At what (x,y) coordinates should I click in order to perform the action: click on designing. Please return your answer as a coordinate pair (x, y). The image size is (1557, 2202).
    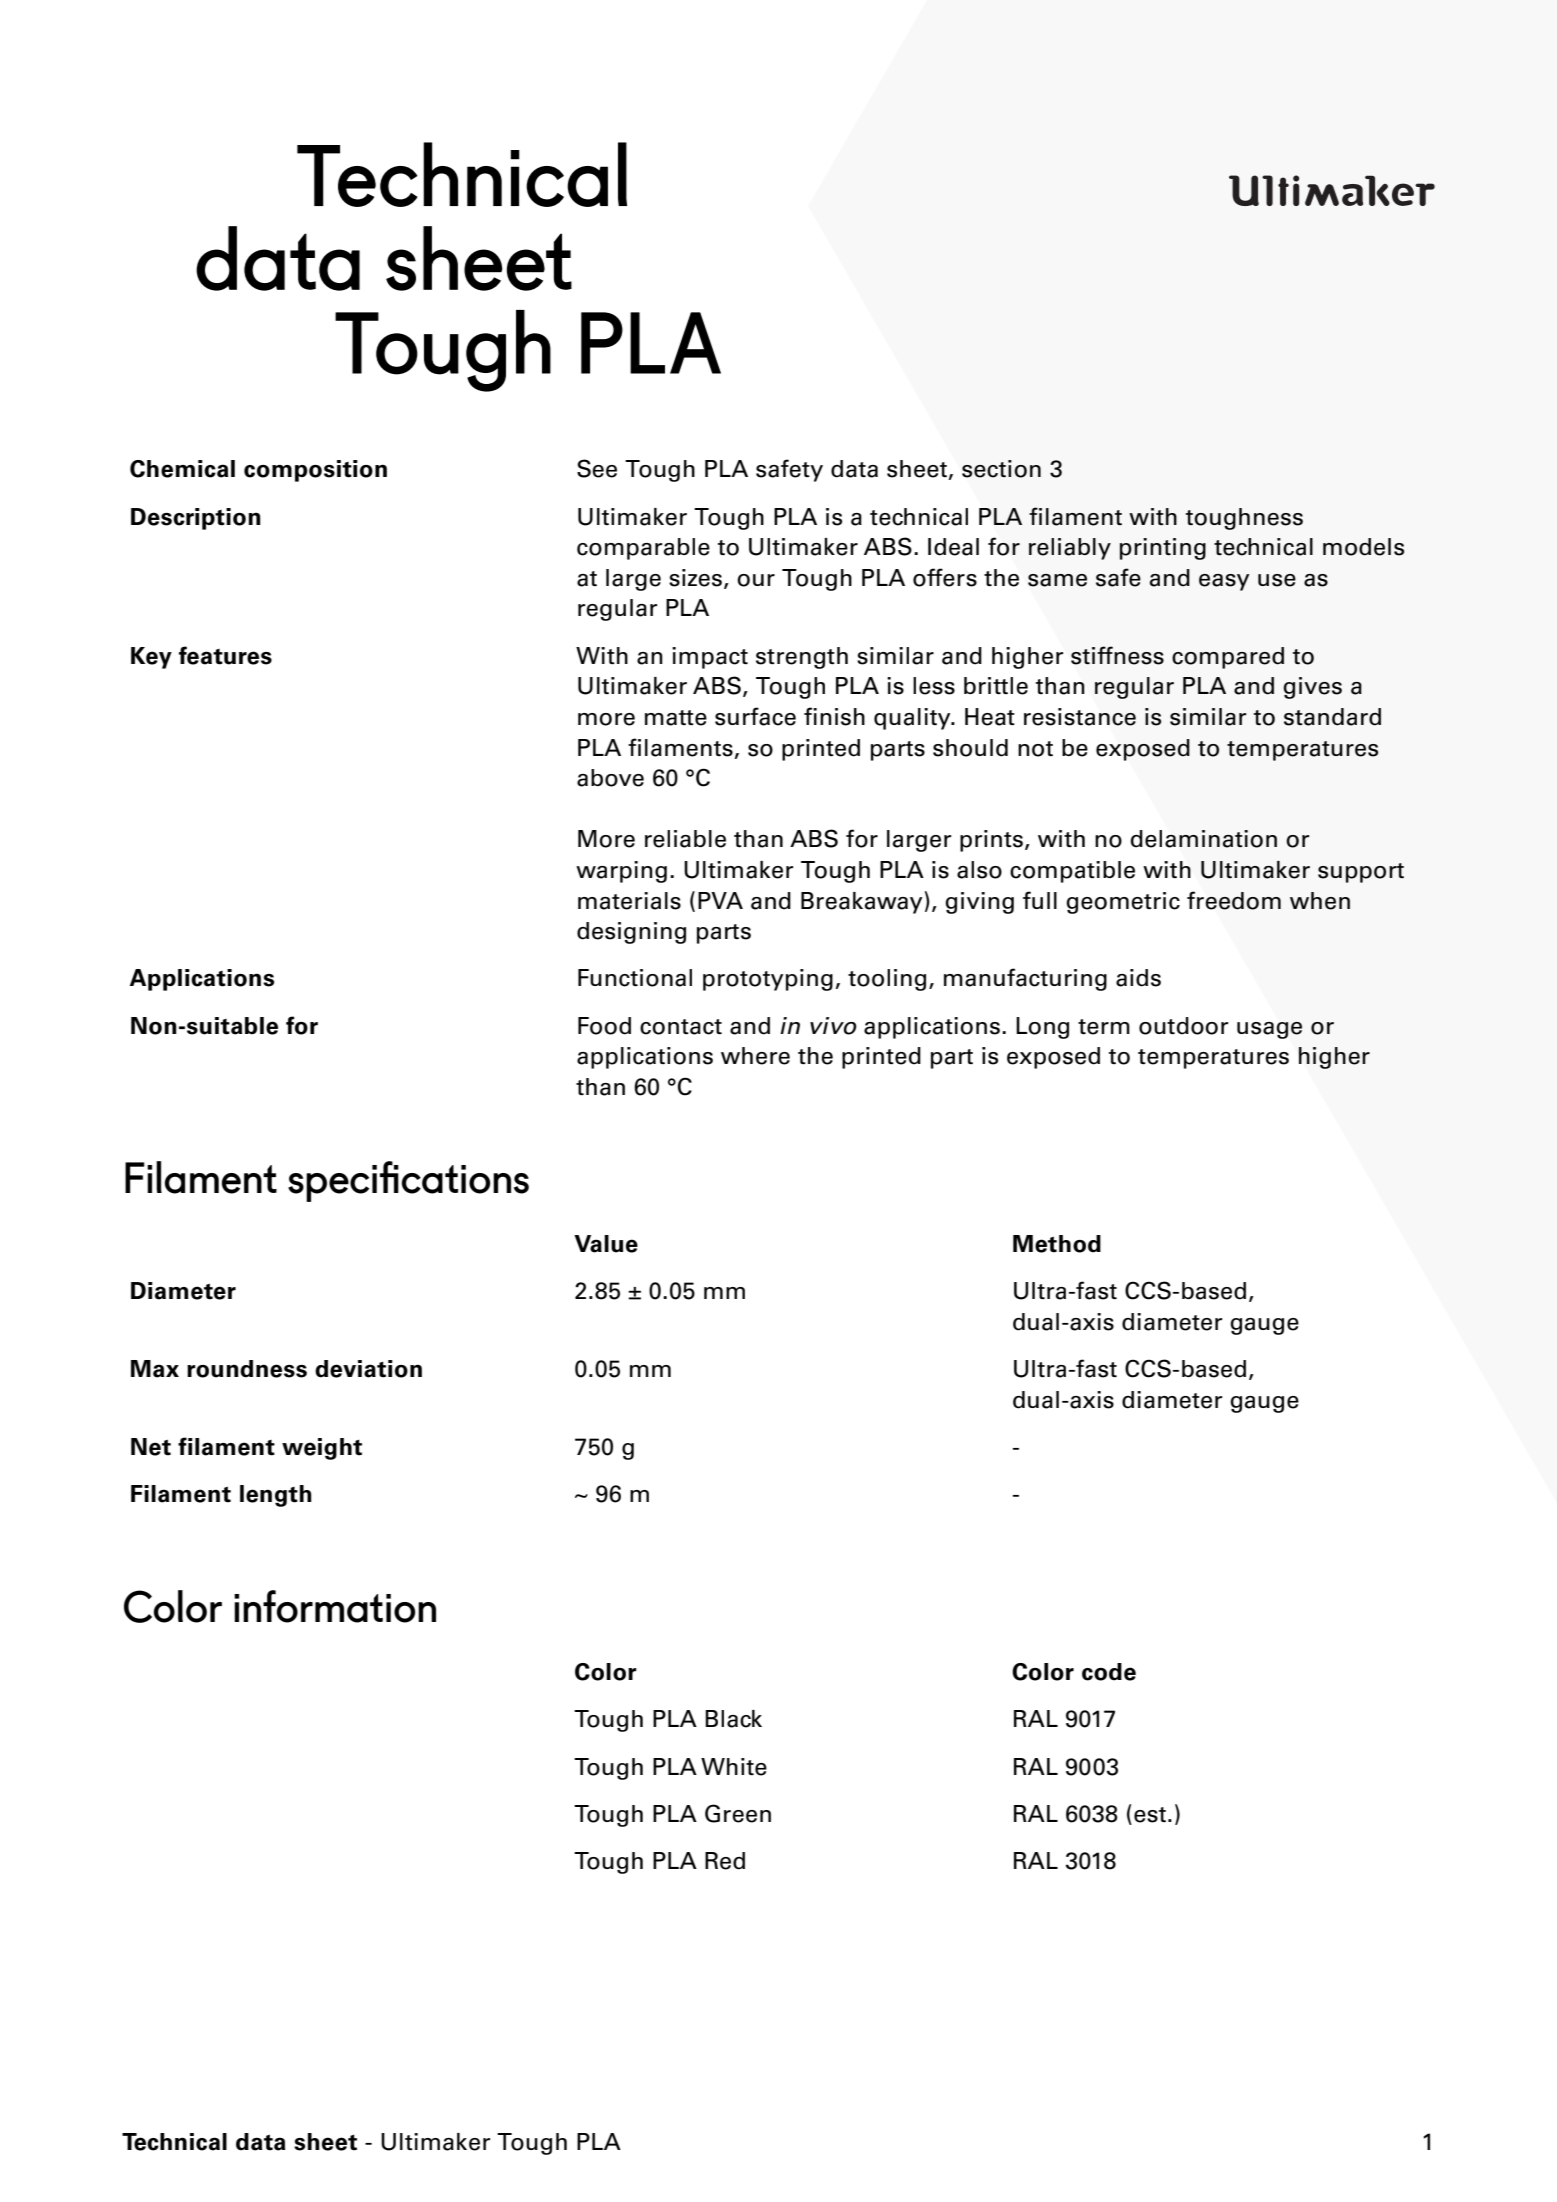
    Looking at the image, I should click on (631, 933).
